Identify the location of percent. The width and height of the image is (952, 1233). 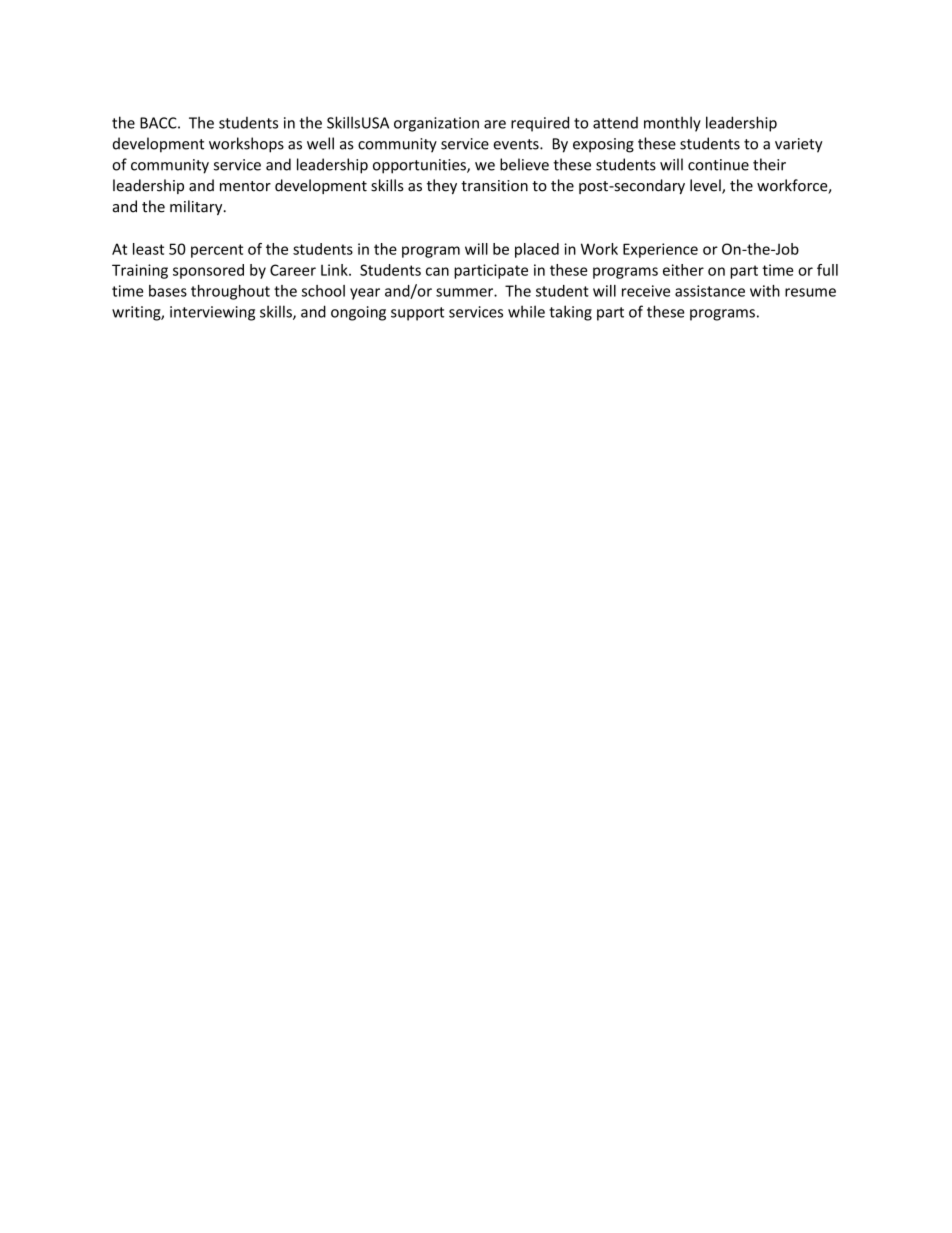
(217, 251).
